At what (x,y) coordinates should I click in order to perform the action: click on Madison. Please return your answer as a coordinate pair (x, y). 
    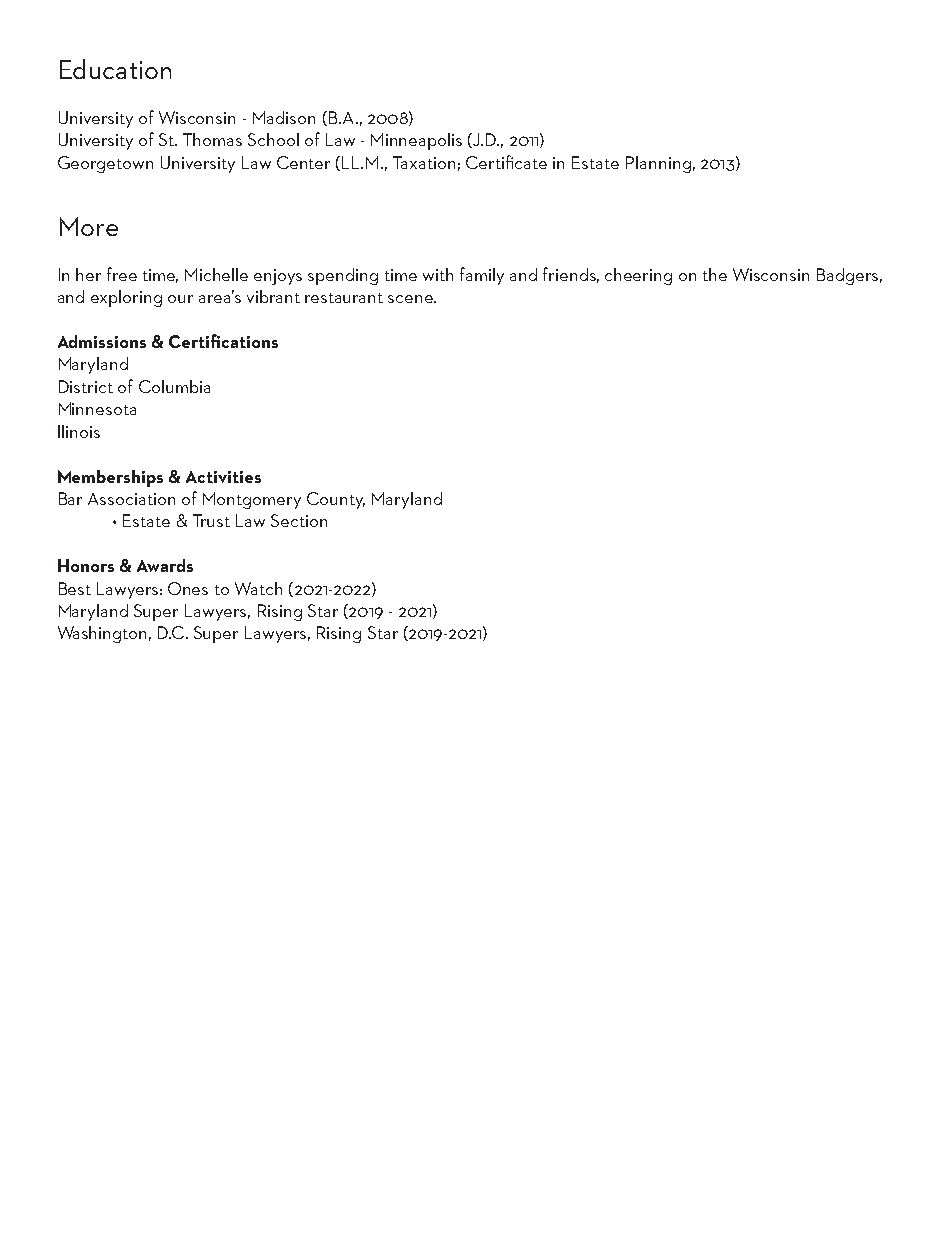
    Looking at the image, I should click on (284, 117).
